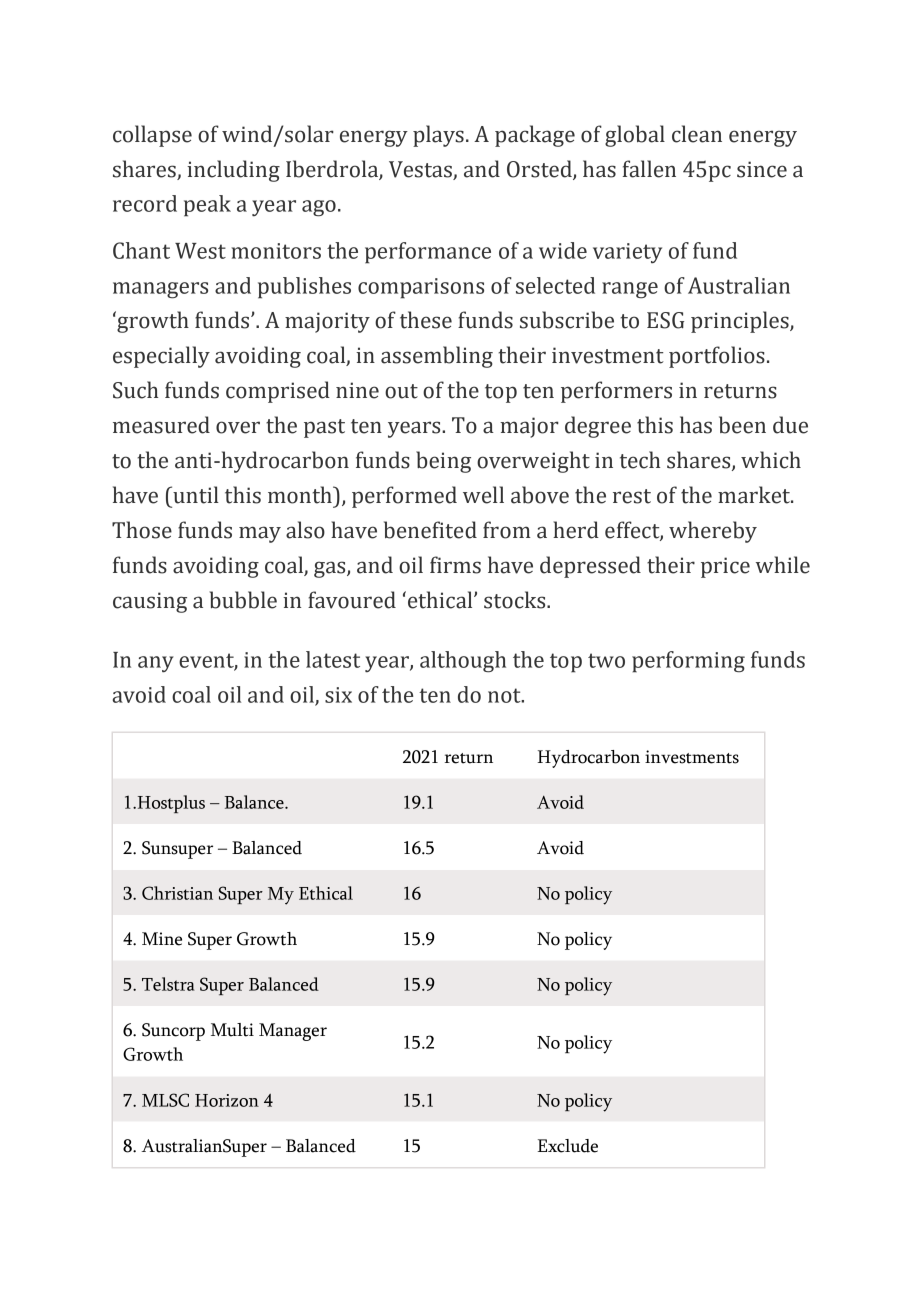  What do you see at coordinates (697, 134) in the page?
I see `clean` at bounding box center [697, 134].
